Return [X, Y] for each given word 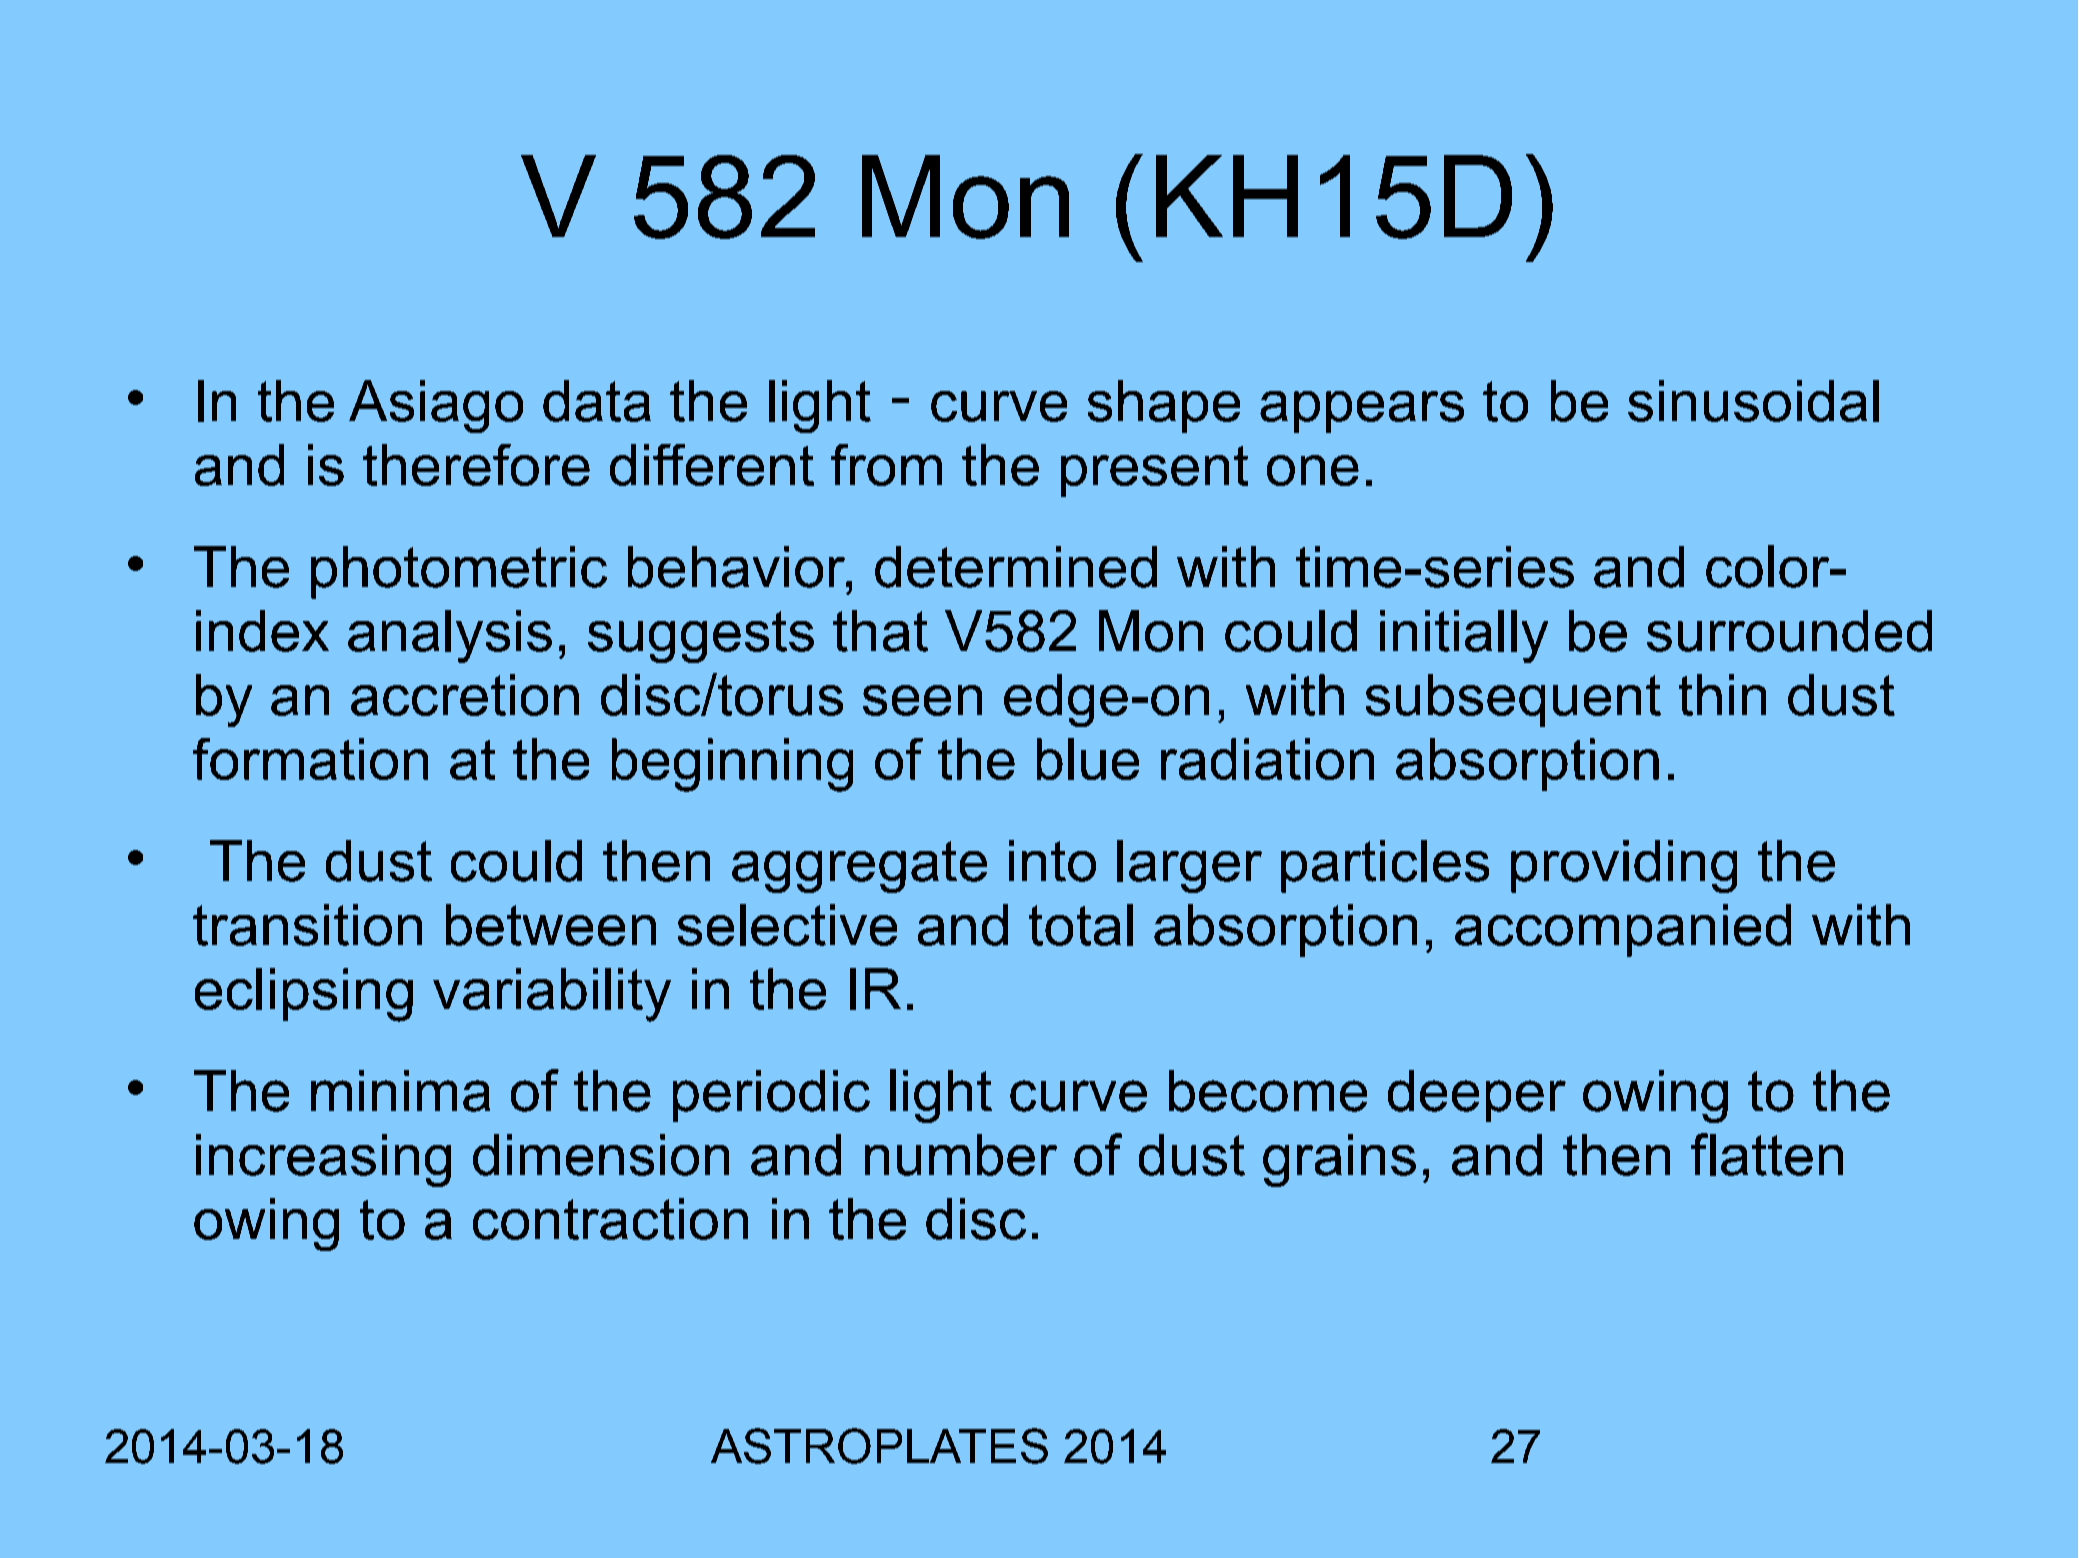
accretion [465, 695]
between [551, 925]
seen [922, 700]
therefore [476, 465]
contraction [610, 1219]
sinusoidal [1753, 401]
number [961, 1155]
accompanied [1623, 930]
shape [1164, 406]
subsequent [1513, 700]
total [1081, 925]
